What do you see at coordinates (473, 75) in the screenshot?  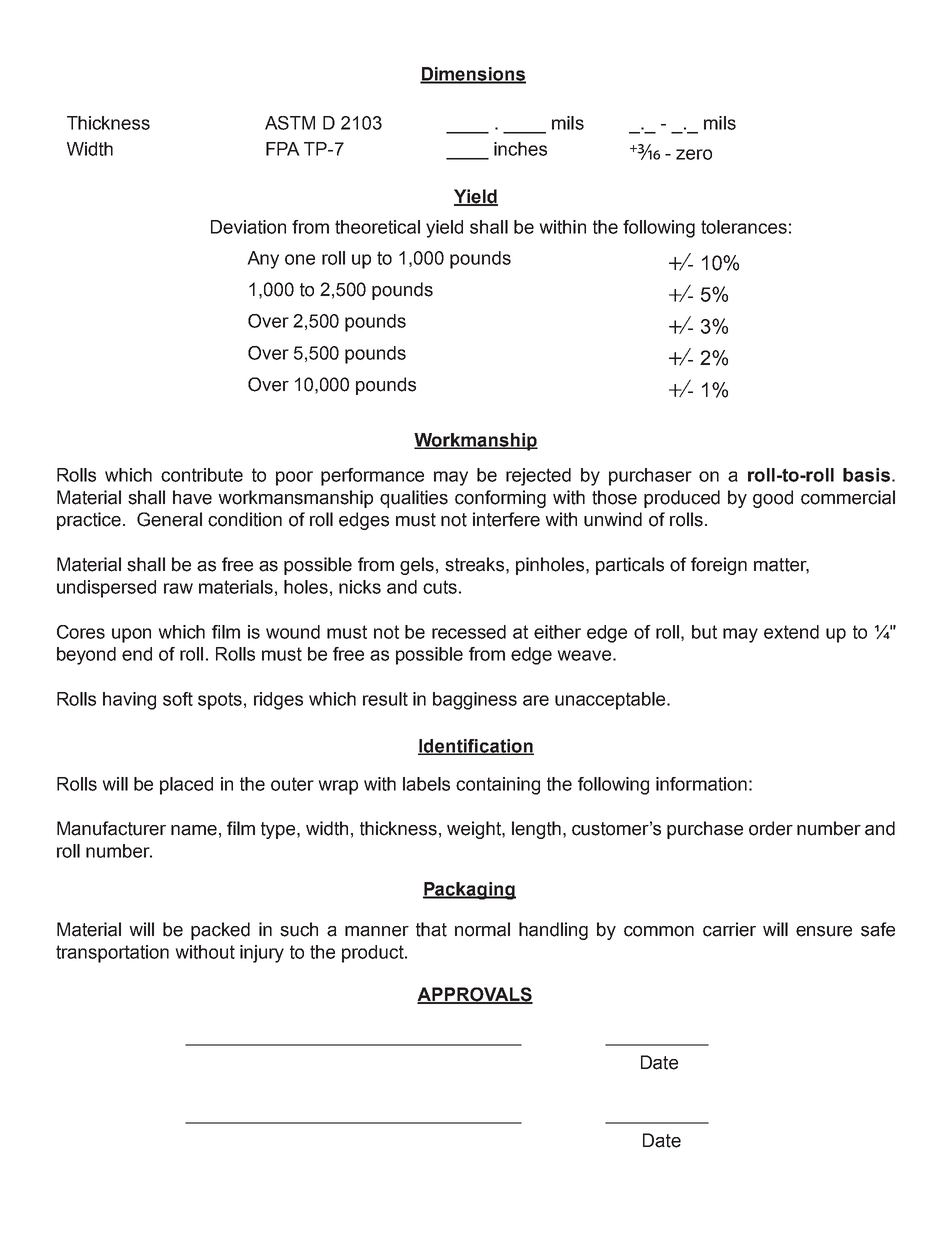 I see `Dimensions` at bounding box center [473, 75].
